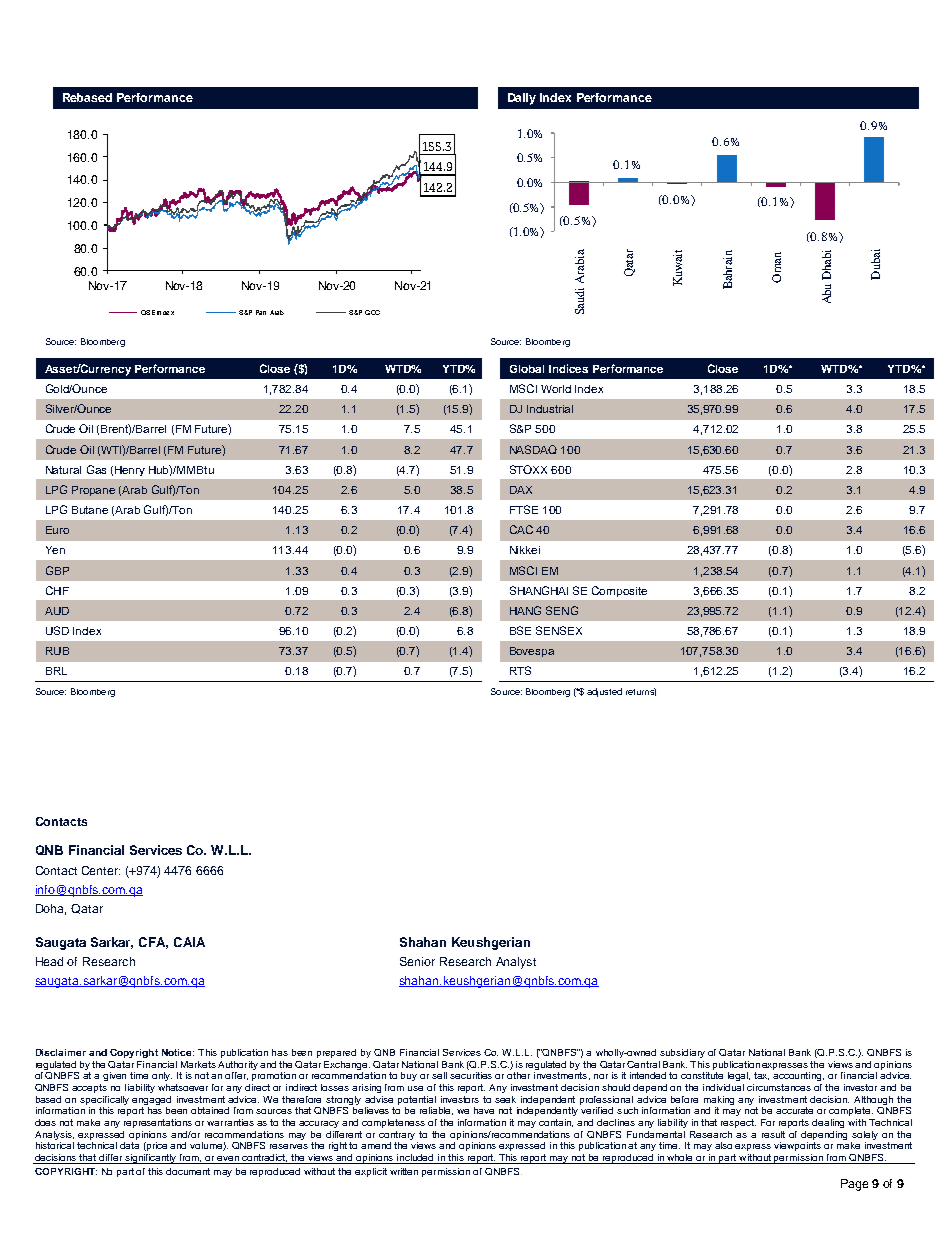 Image resolution: width=952 pixels, height=1233 pixels. Describe the element at coordinates (522, 99) in the page. I see `Daily` at that location.
